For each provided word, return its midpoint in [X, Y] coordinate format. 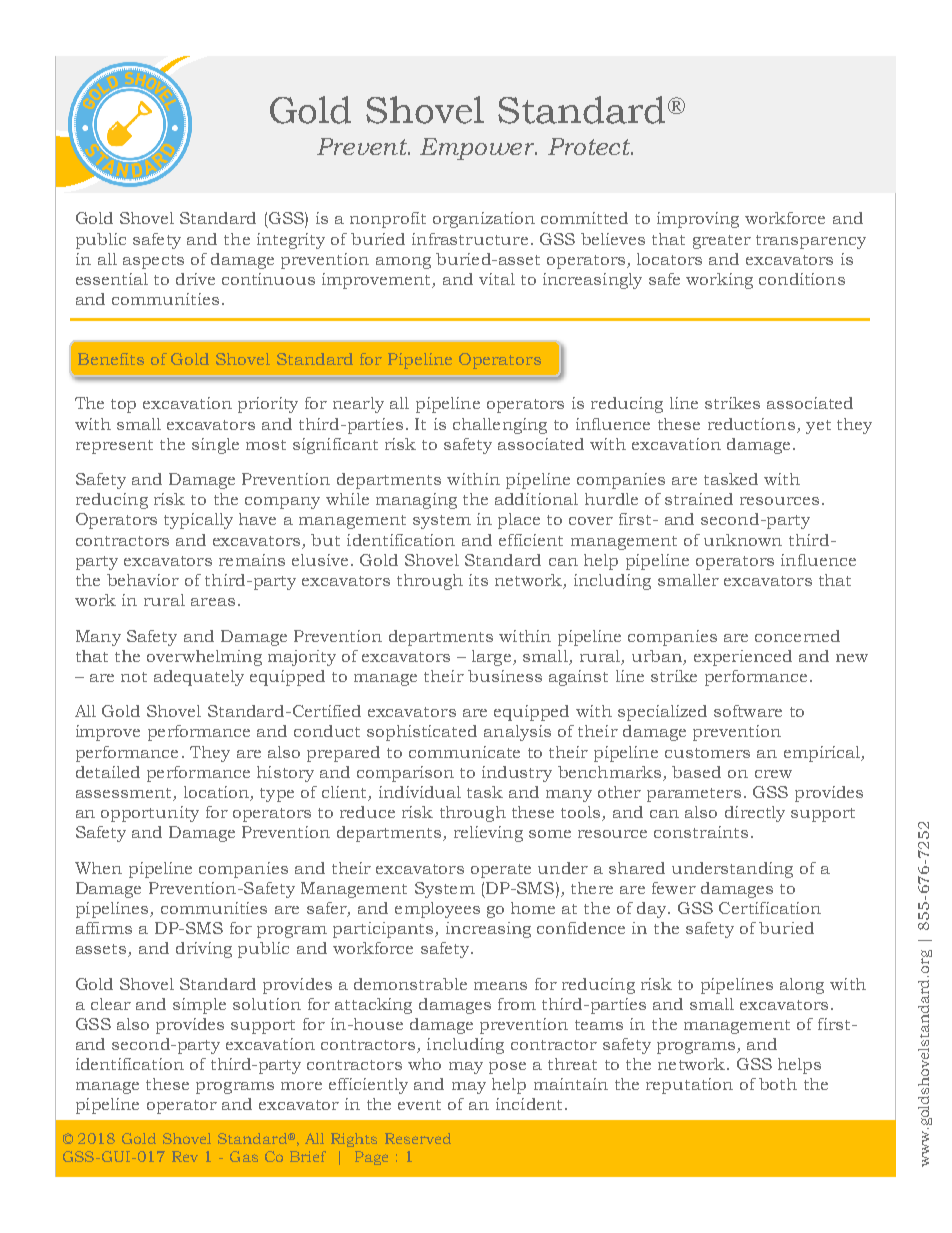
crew [773, 774]
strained [699, 499]
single [215, 446]
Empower [478, 149]
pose [507, 1068]
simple [199, 1006]
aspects [153, 262]
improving [698, 220]
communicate [464, 752]
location [216, 792]
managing [416, 501]
